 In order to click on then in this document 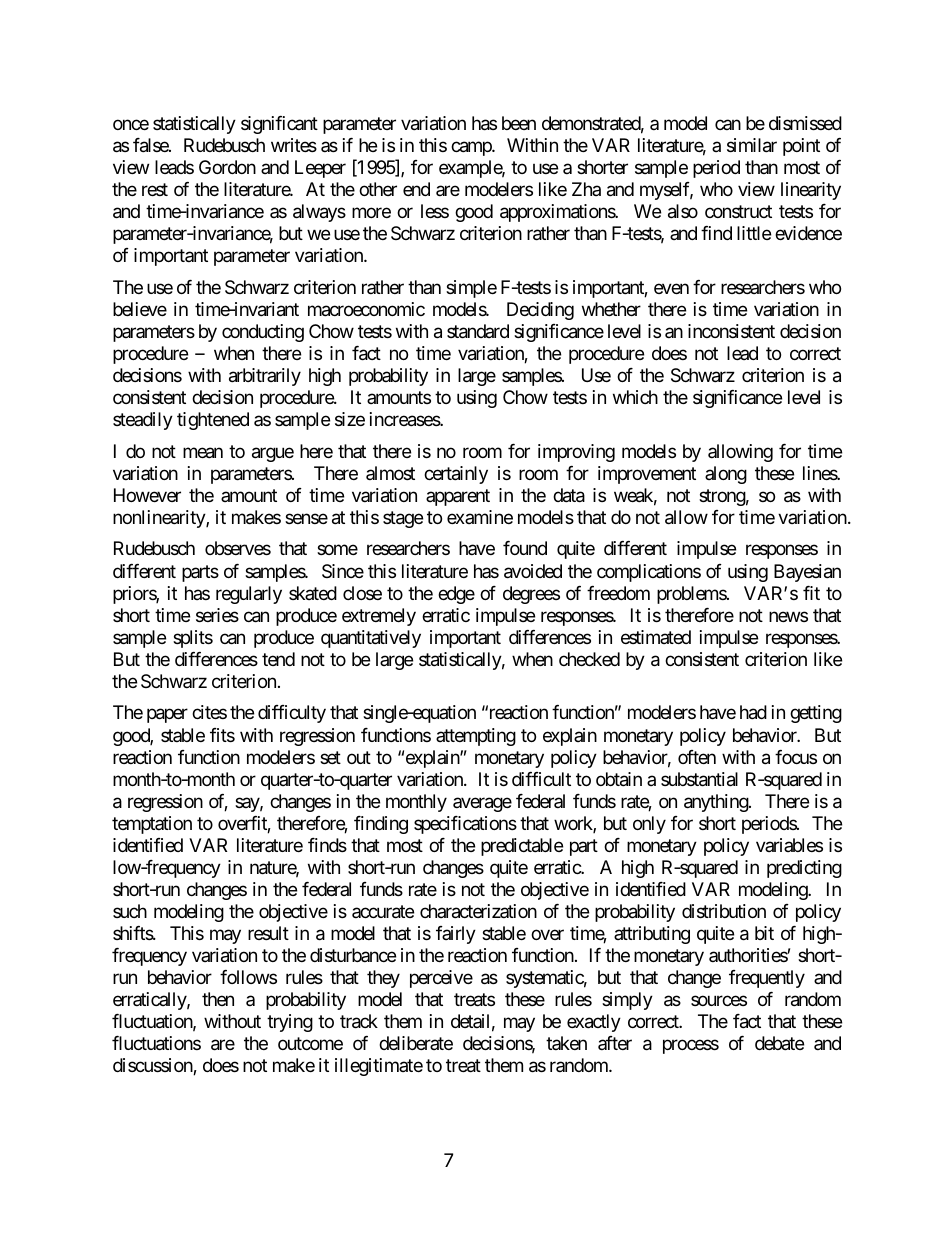, I will do `click(218, 999)`.
